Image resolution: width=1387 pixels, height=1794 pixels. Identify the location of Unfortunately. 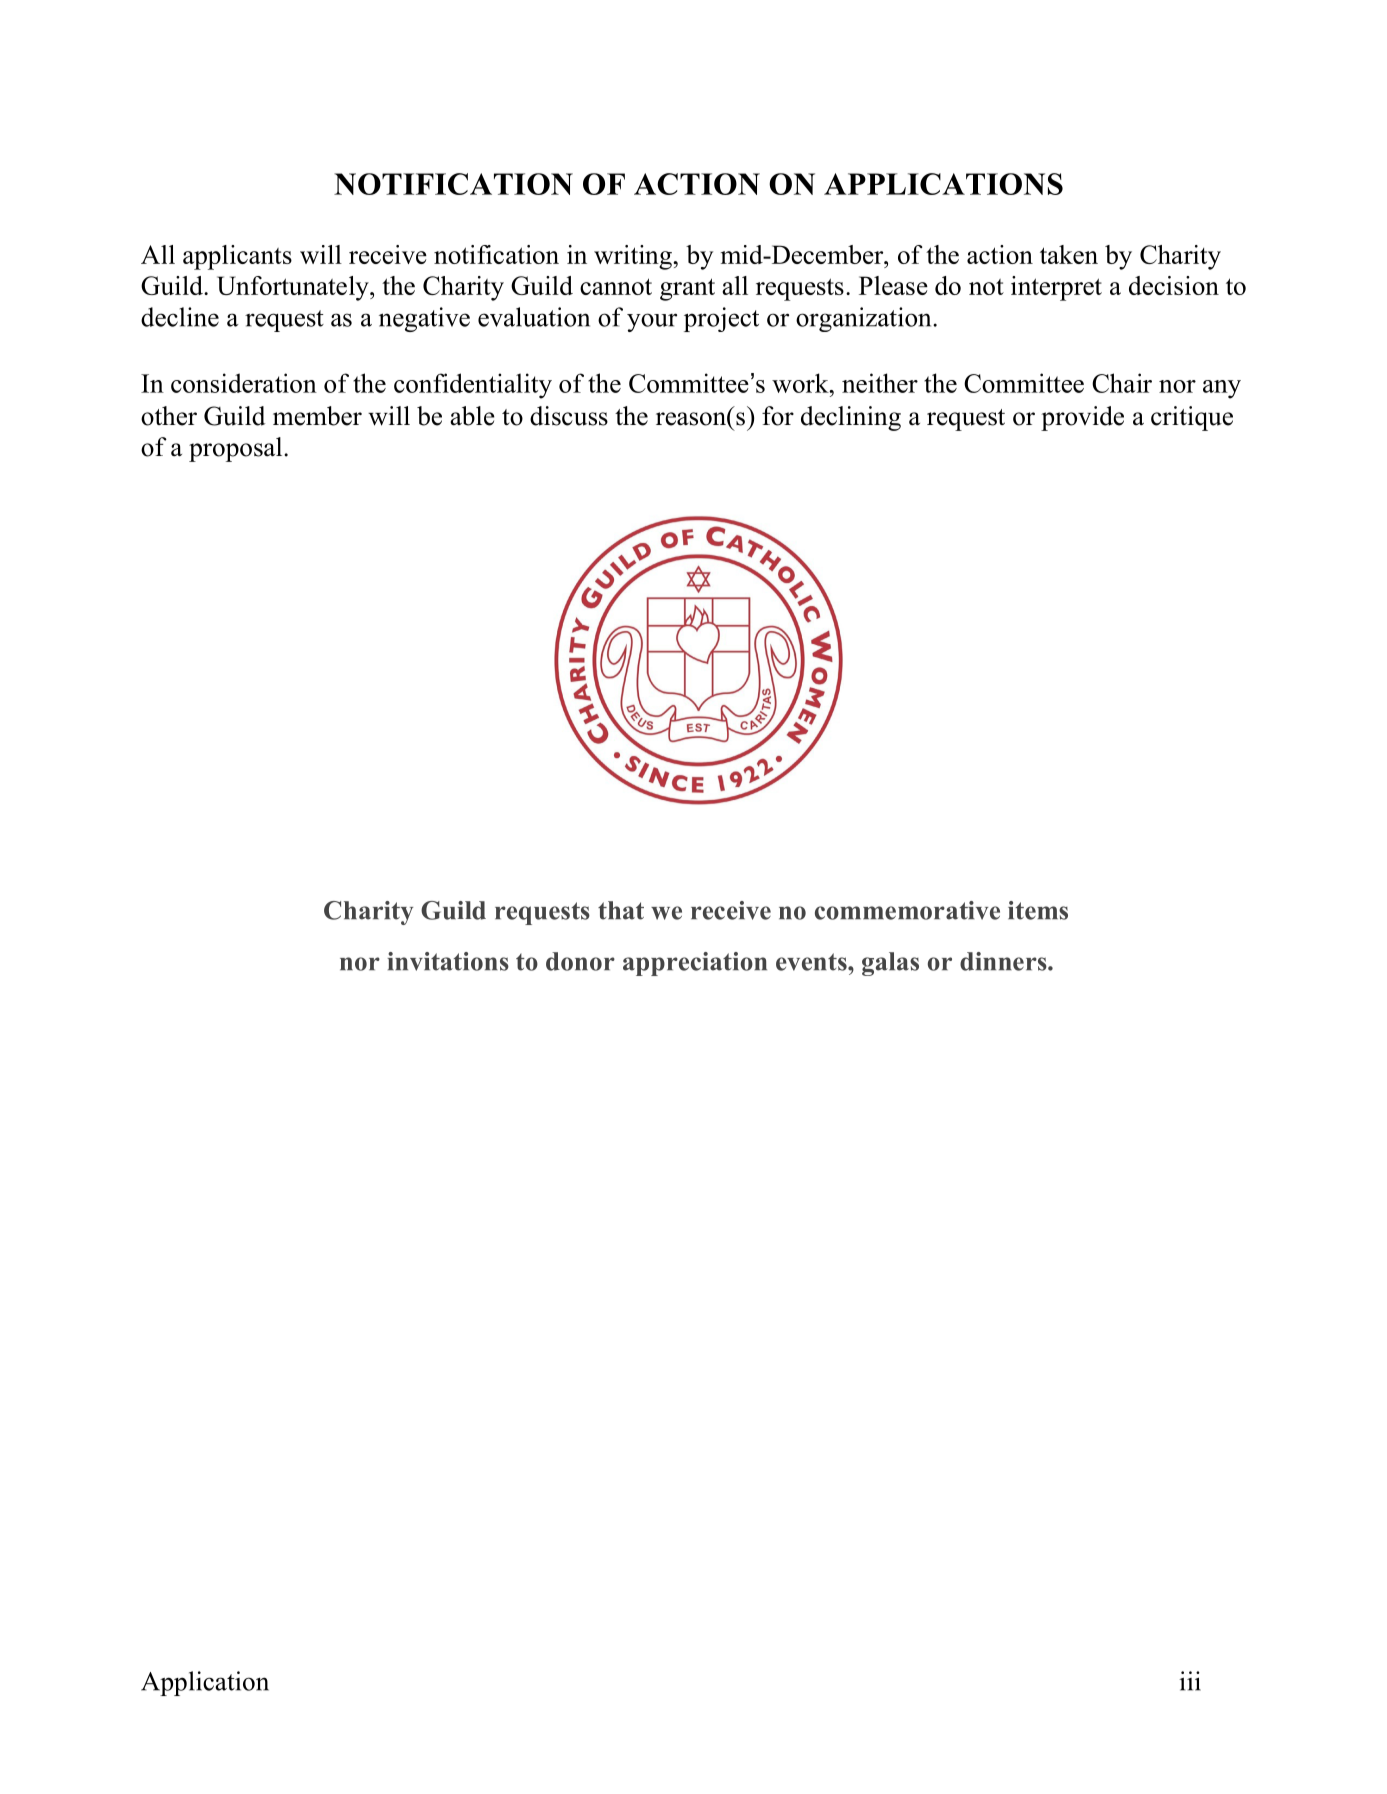
(294, 288).
